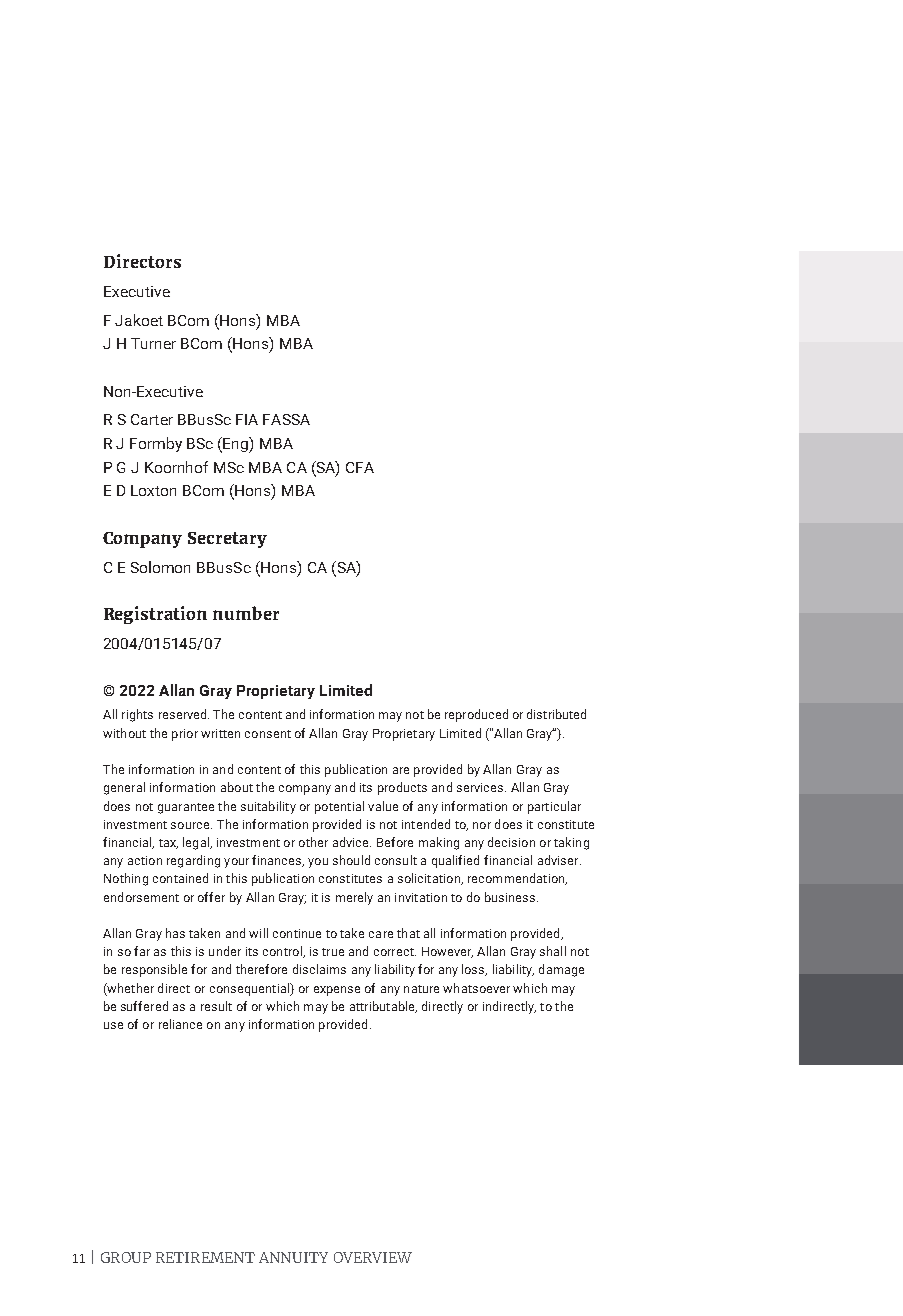 The image size is (903, 1316). What do you see at coordinates (373, 1257) in the screenshot?
I see `OVERVIEW` at bounding box center [373, 1257].
